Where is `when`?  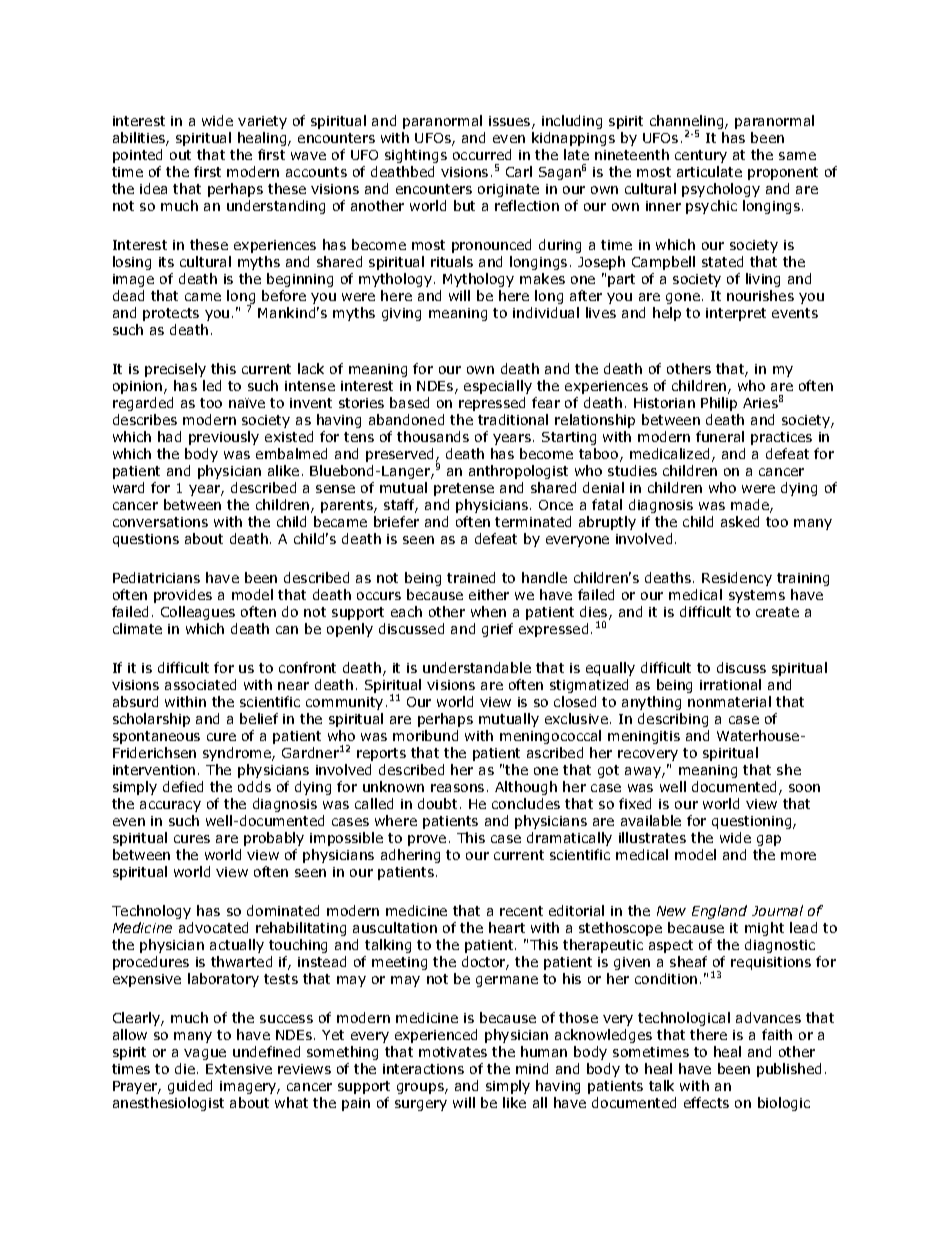
when is located at coordinates (488, 611).
